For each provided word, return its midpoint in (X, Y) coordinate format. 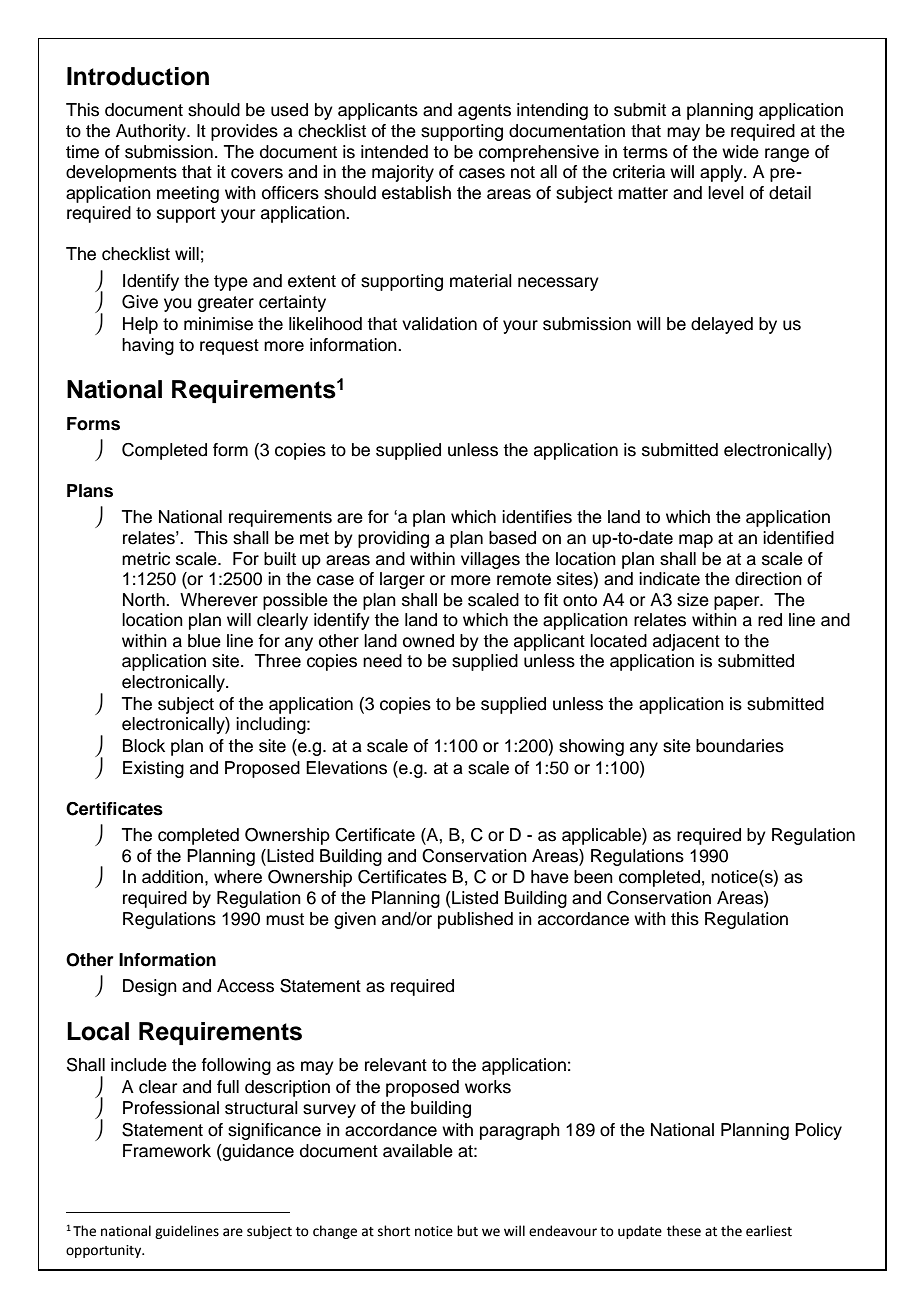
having (148, 346)
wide (740, 152)
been (593, 877)
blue (204, 641)
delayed (722, 325)
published (475, 920)
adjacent (686, 642)
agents (484, 112)
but (467, 1231)
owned (428, 641)
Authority (152, 132)
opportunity (105, 1251)
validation (439, 324)
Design (150, 987)
